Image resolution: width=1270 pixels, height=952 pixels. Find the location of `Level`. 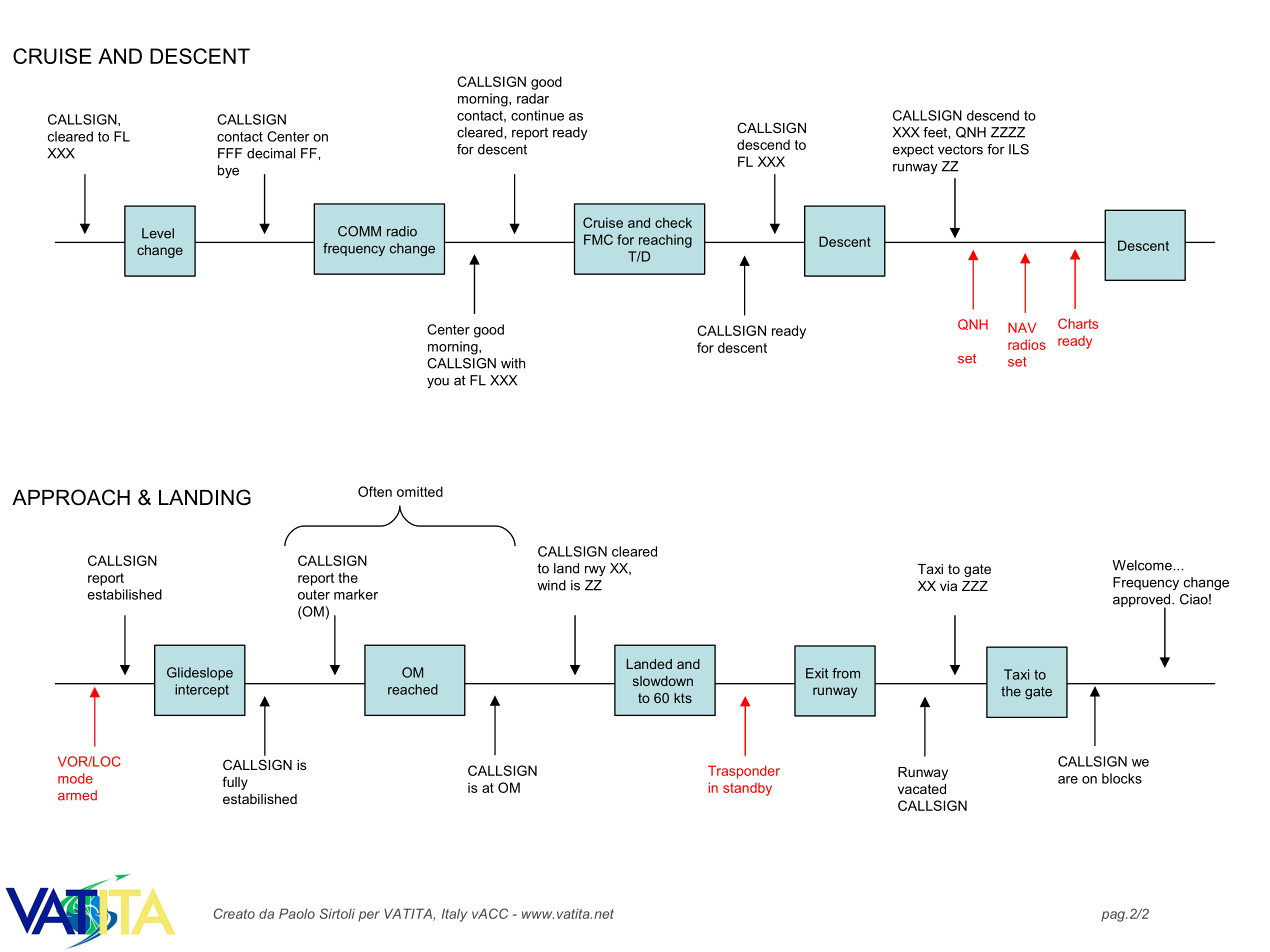

Level is located at coordinates (158, 233).
